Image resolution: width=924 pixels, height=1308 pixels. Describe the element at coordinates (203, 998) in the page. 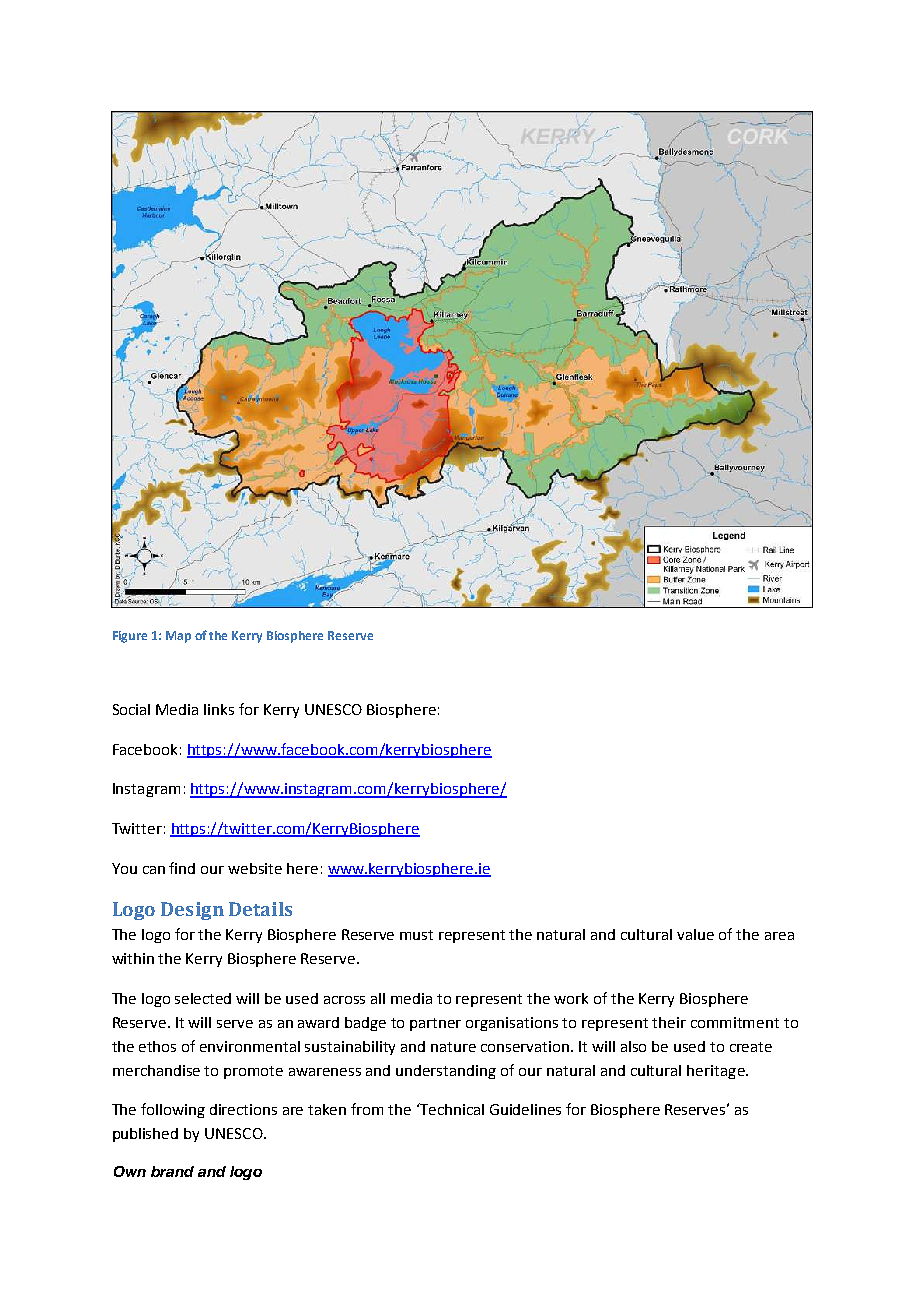

I see `selected` at that location.
